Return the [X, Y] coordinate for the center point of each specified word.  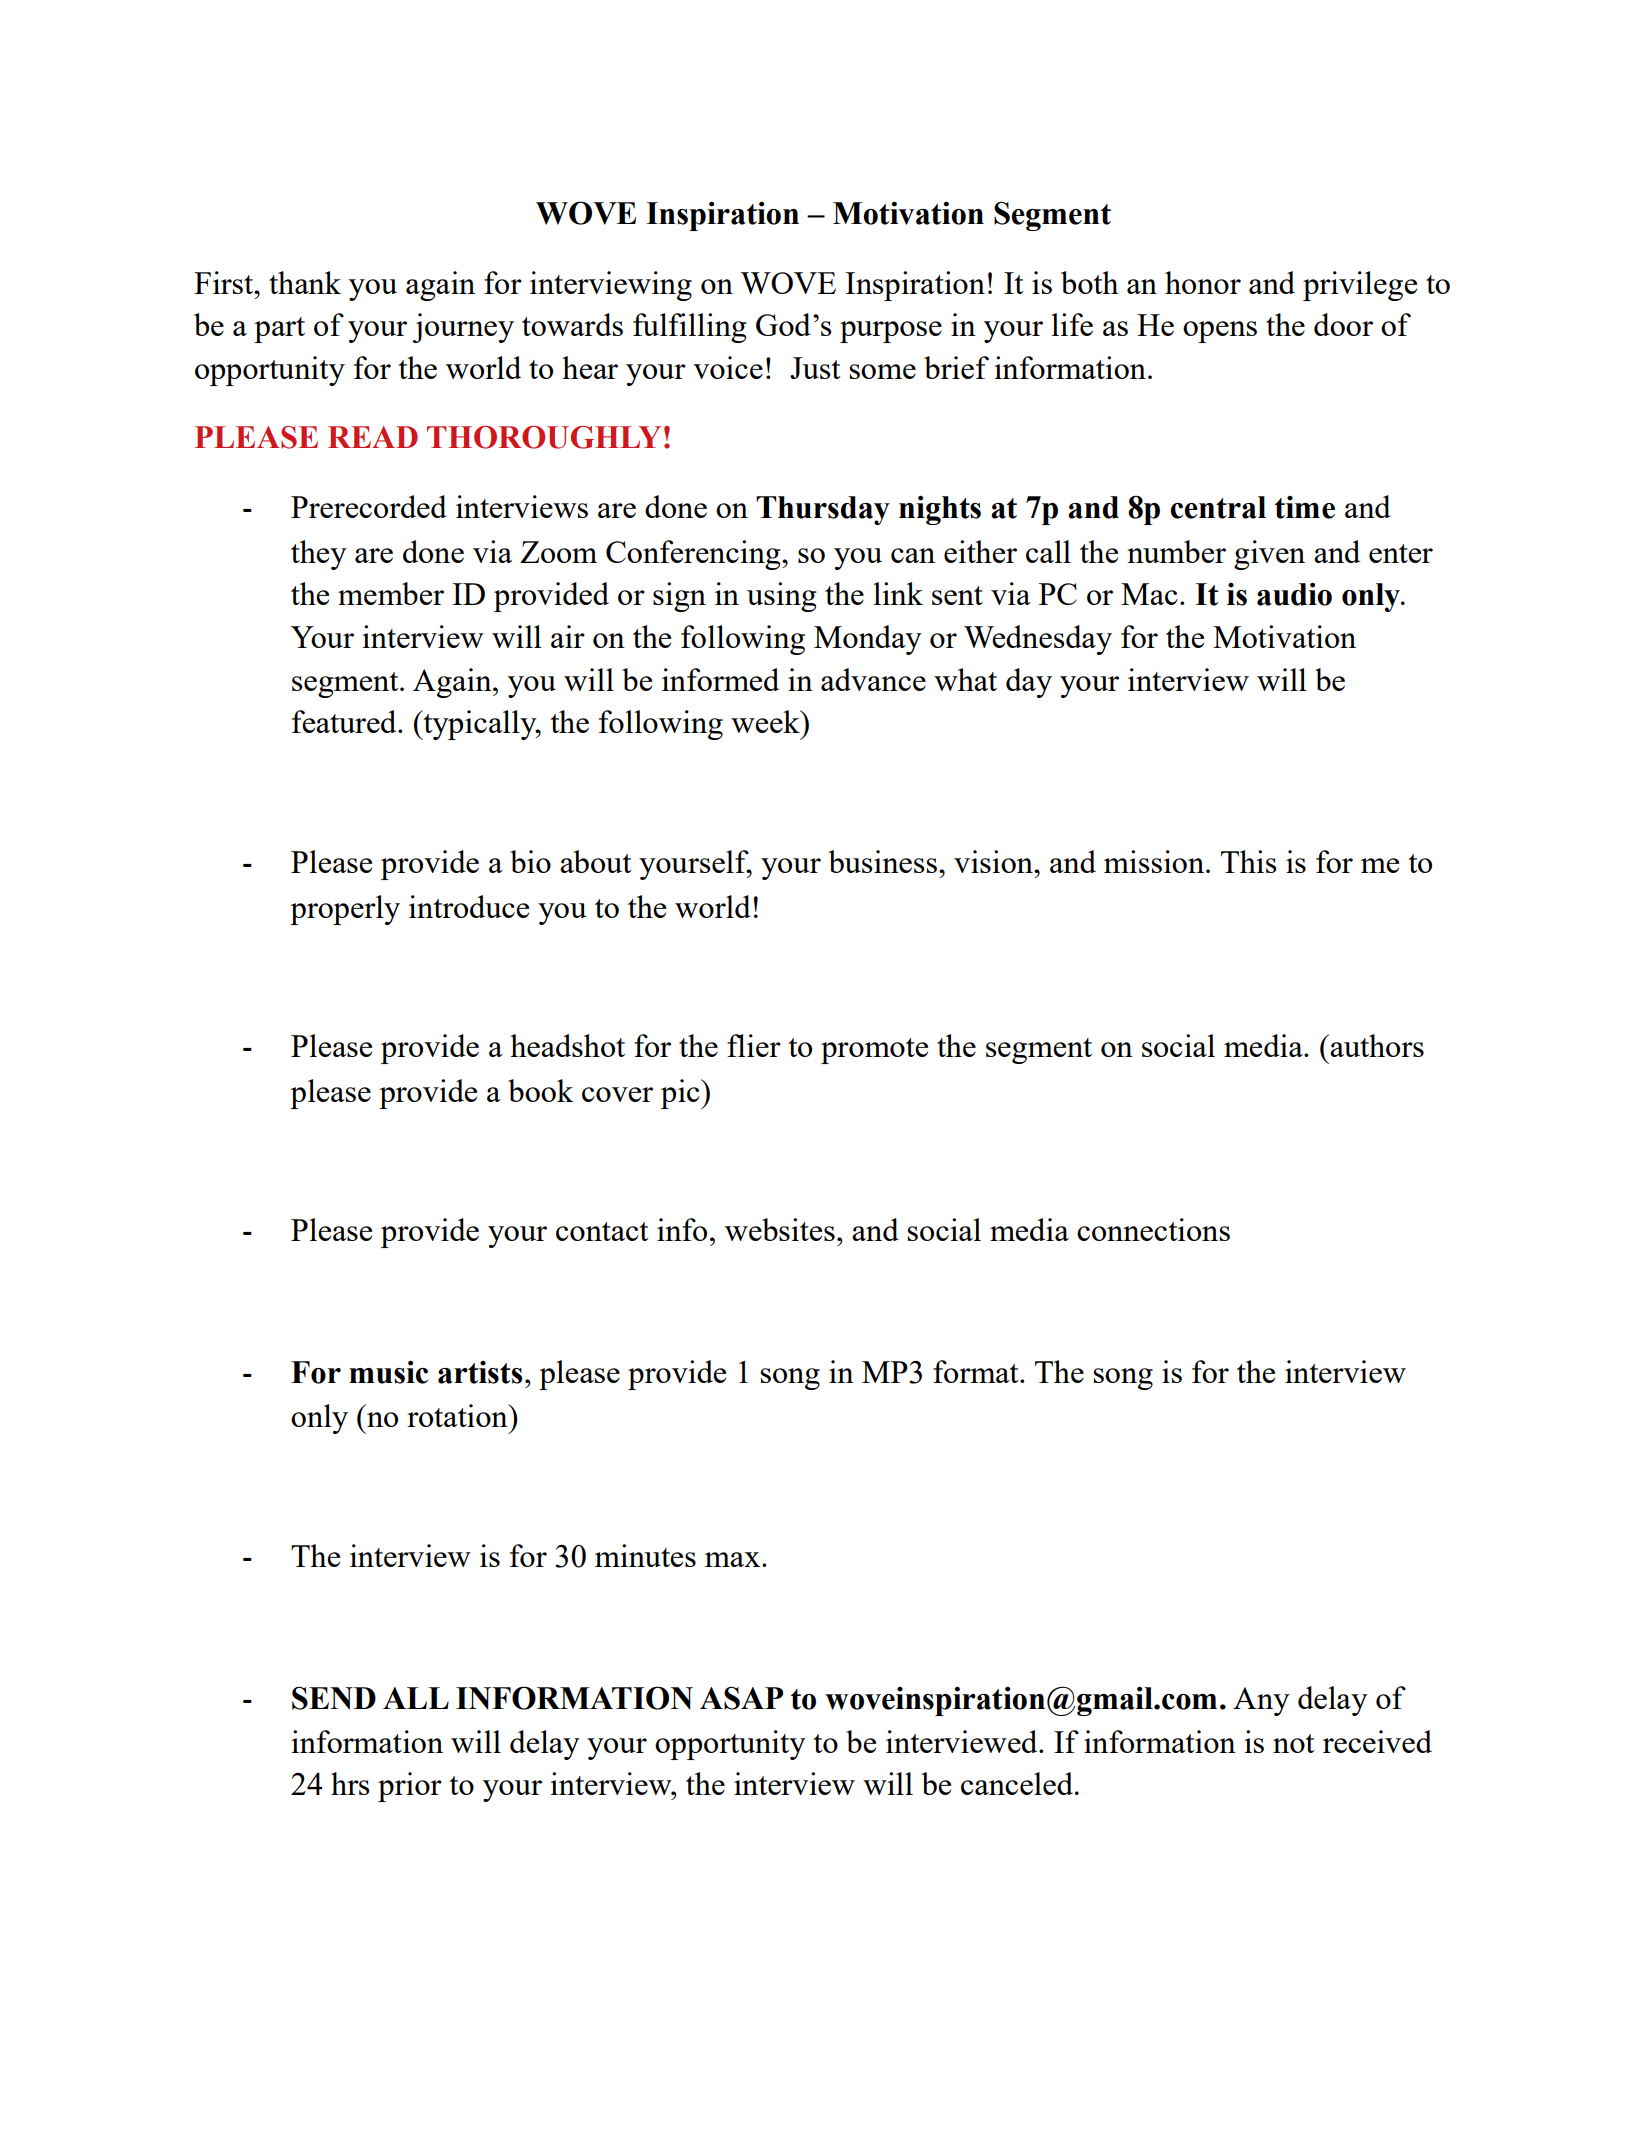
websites [780, 1229]
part [279, 330]
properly [345, 910]
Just [815, 368]
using [782, 597]
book [541, 1090]
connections [1153, 1229]
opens [1220, 332]
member [391, 593]
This [1248, 861]
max [734, 1559]
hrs [350, 1783]
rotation [458, 1415]
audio [1294, 594]
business [882, 861]
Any [1261, 1701]
